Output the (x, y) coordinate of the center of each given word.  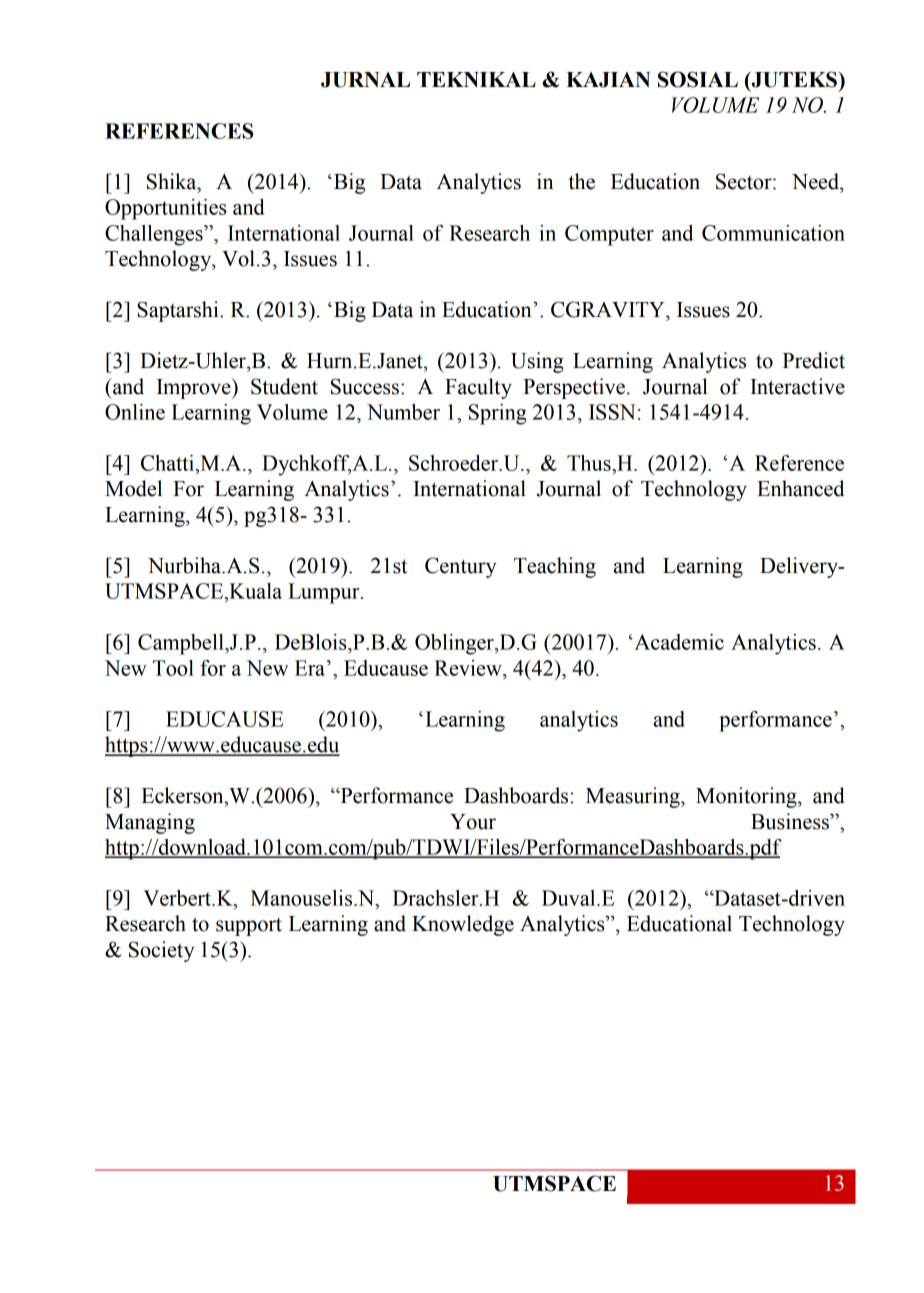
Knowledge (463, 925)
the (581, 181)
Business (791, 821)
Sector (745, 181)
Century (460, 567)
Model (133, 488)
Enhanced (800, 488)
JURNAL (365, 80)
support (249, 927)
